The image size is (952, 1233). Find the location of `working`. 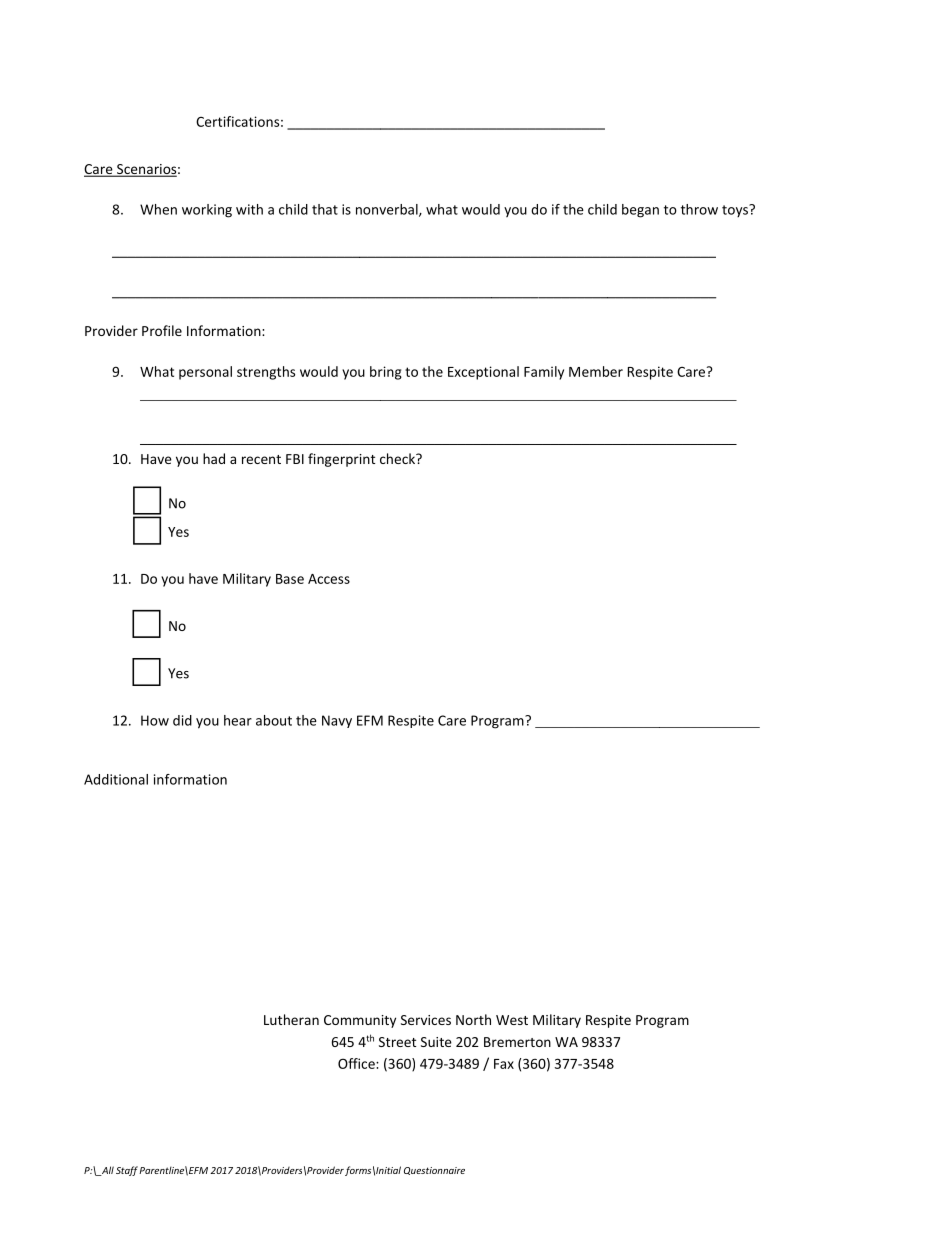

working is located at coordinates (207, 211).
